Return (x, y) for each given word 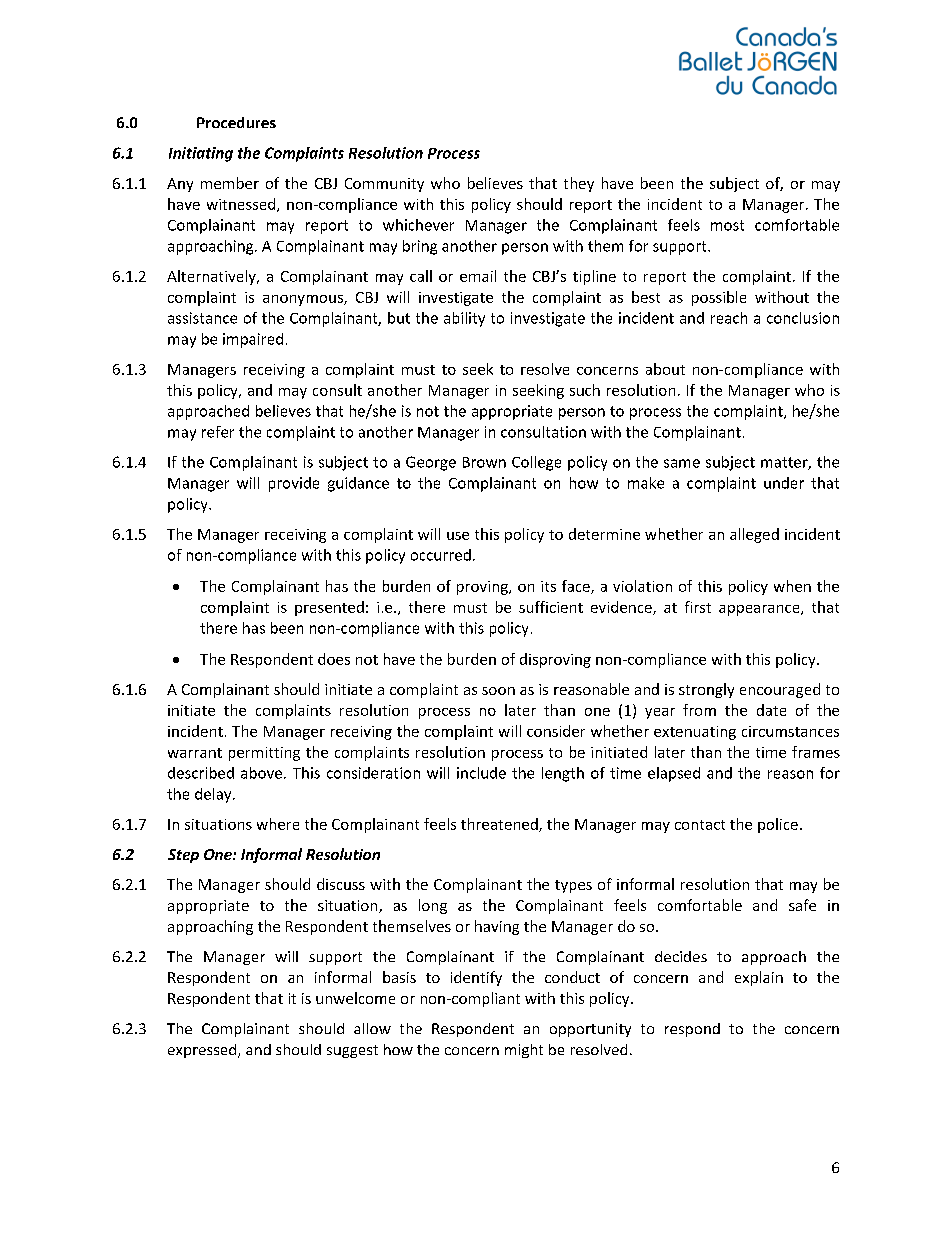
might (524, 1051)
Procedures (236, 122)
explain (759, 978)
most (727, 225)
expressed (203, 1051)
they (579, 184)
